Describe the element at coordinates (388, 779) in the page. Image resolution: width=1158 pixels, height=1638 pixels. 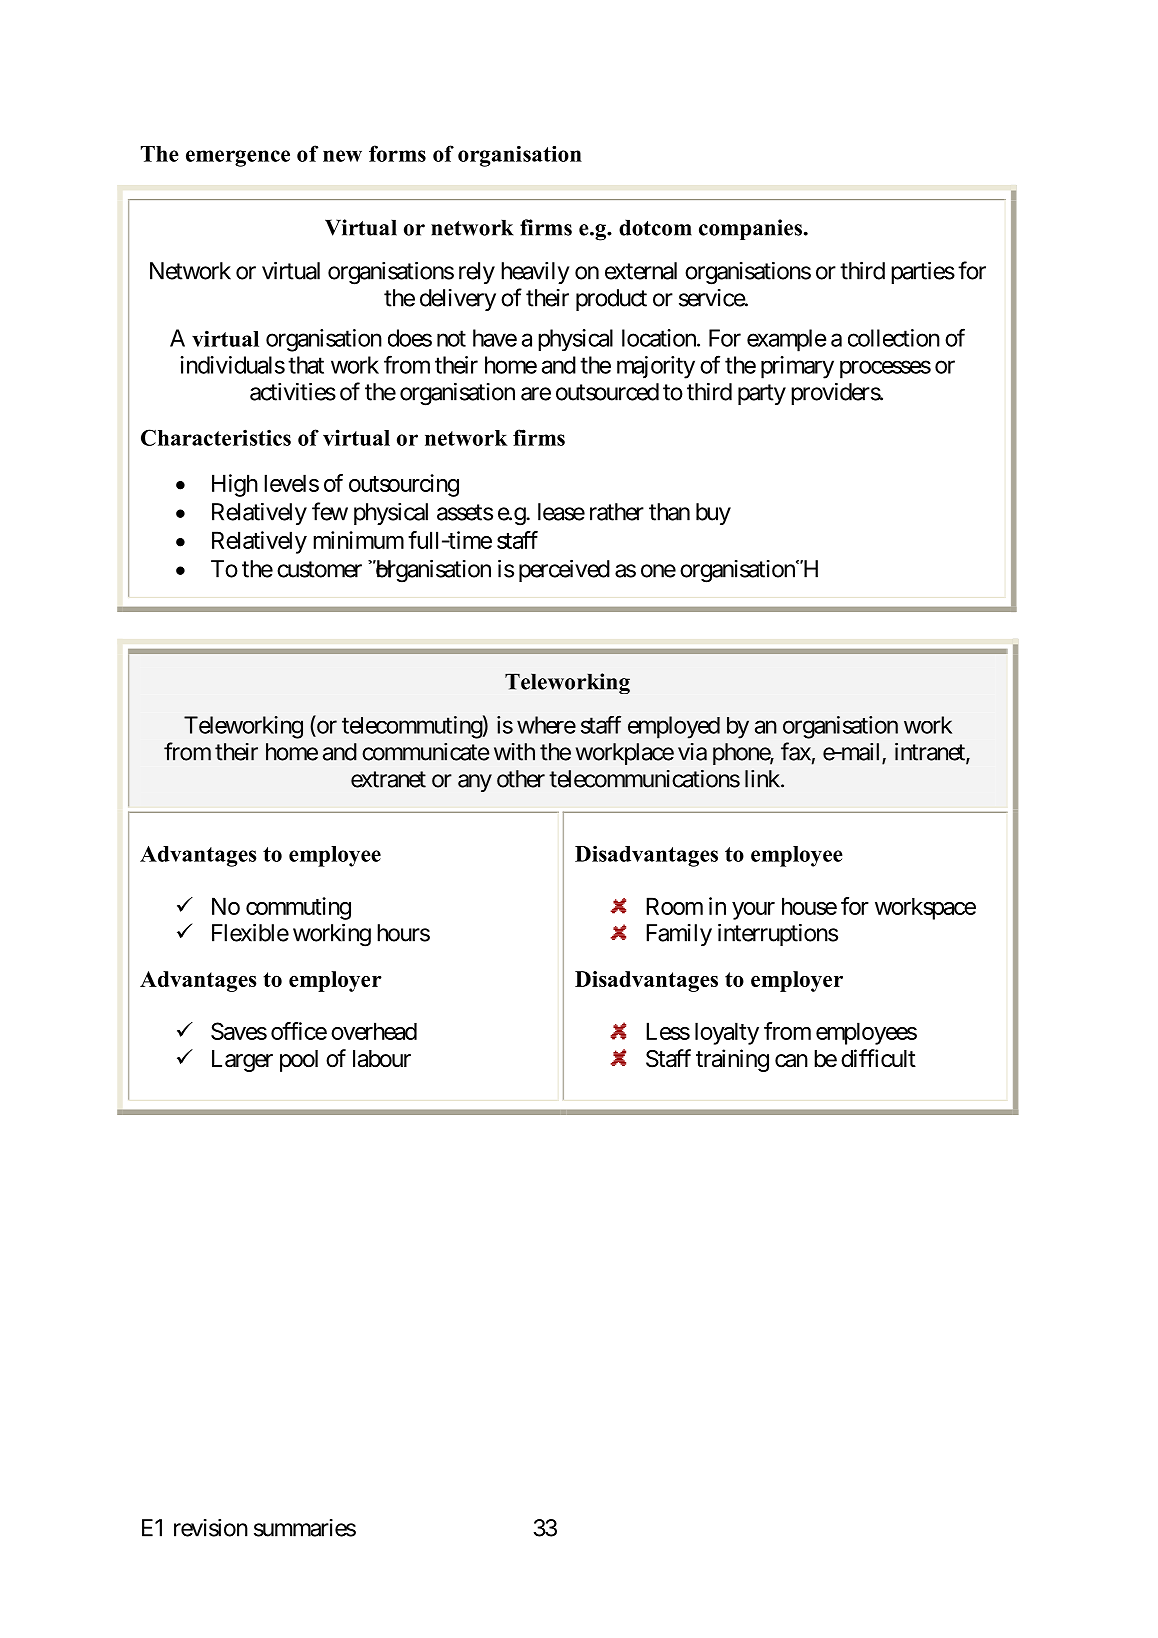
I see `extranet` at that location.
